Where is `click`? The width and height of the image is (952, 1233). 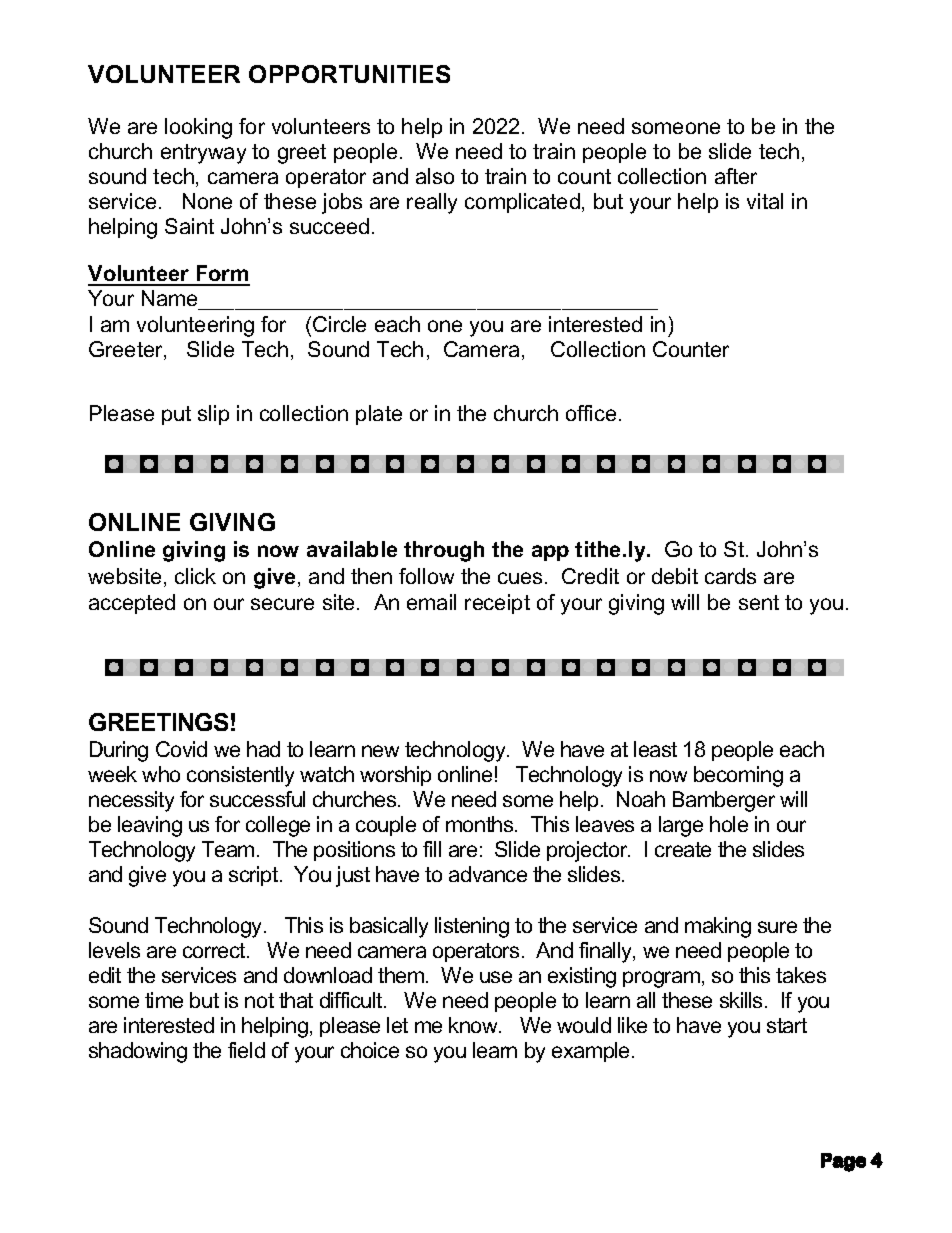
click is located at coordinates (195, 576).
